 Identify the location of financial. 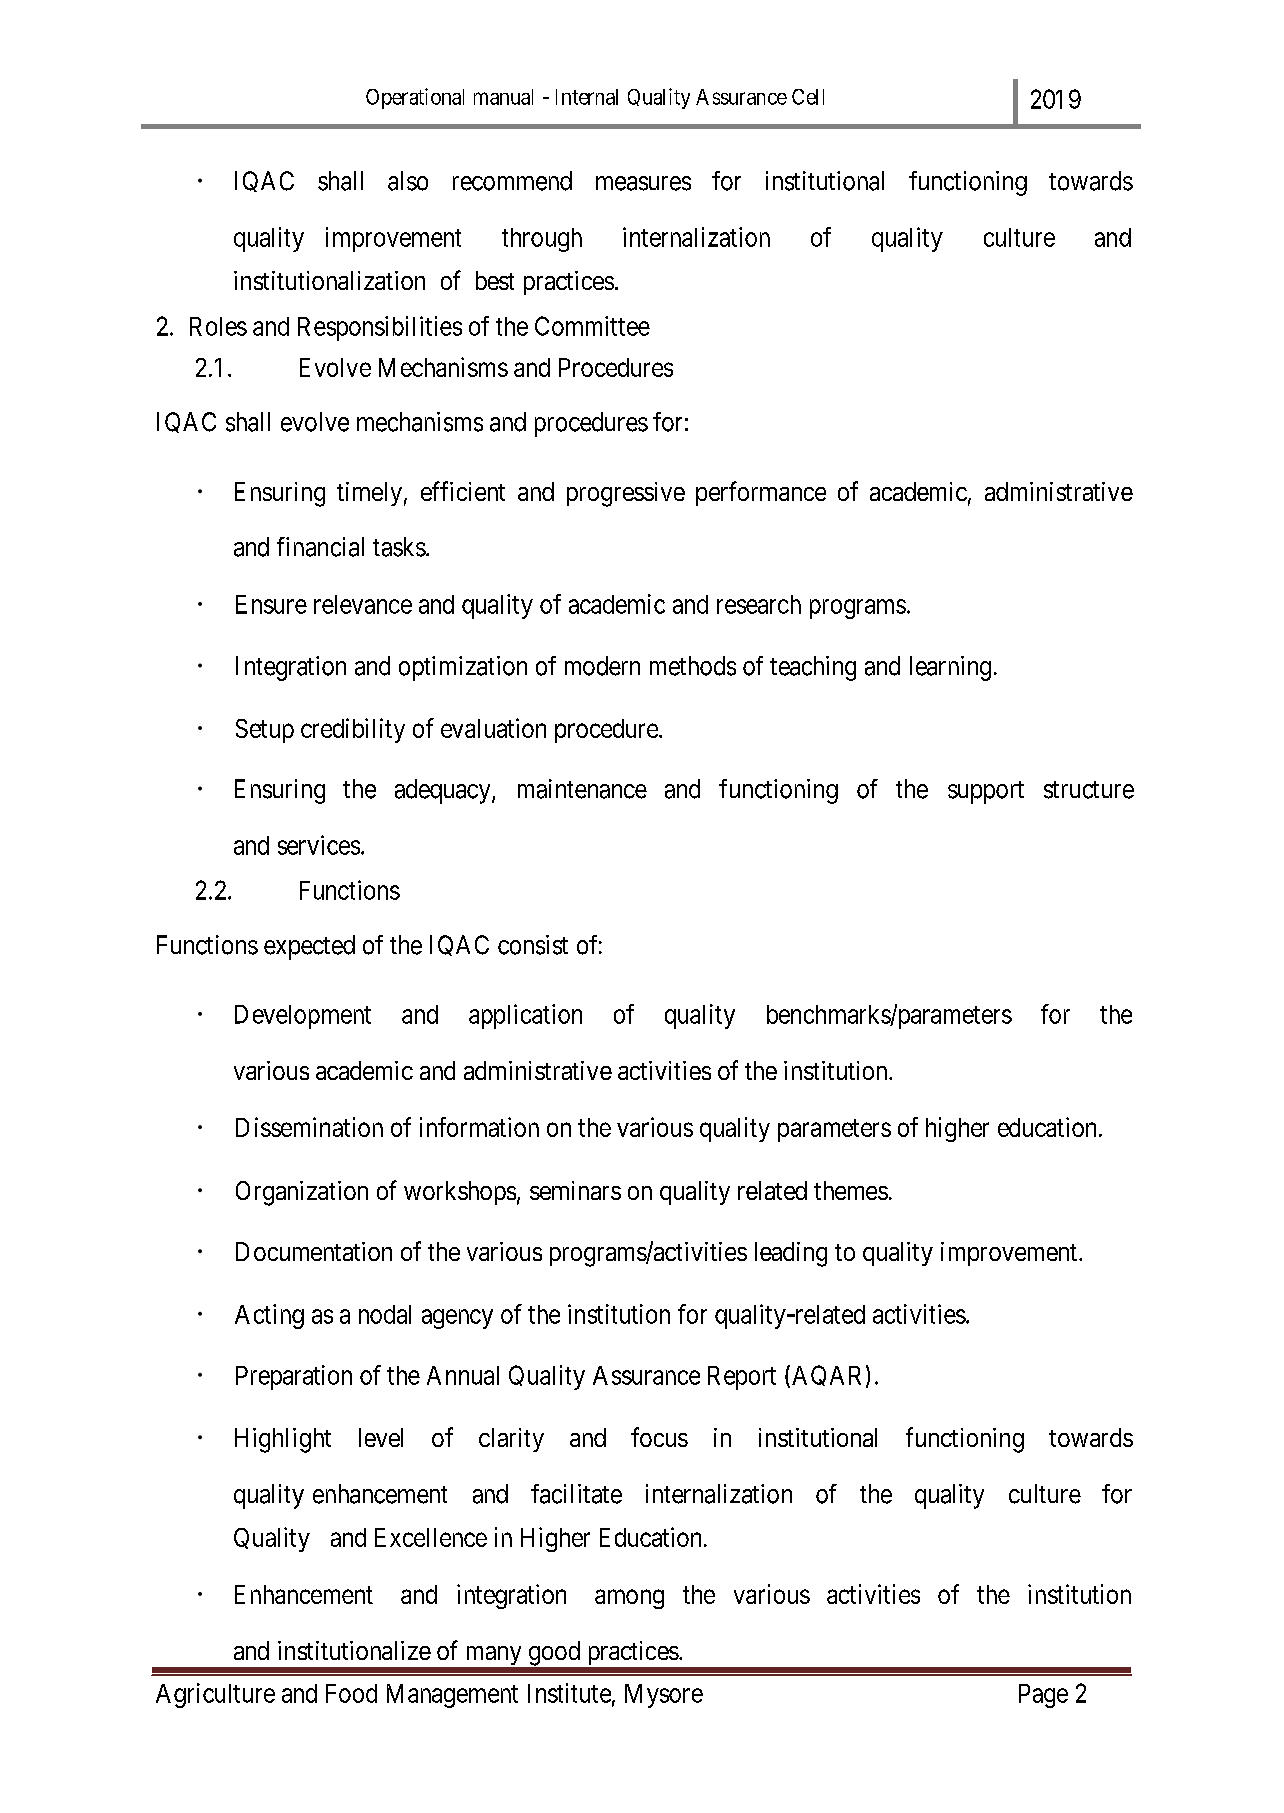
(320, 547).
